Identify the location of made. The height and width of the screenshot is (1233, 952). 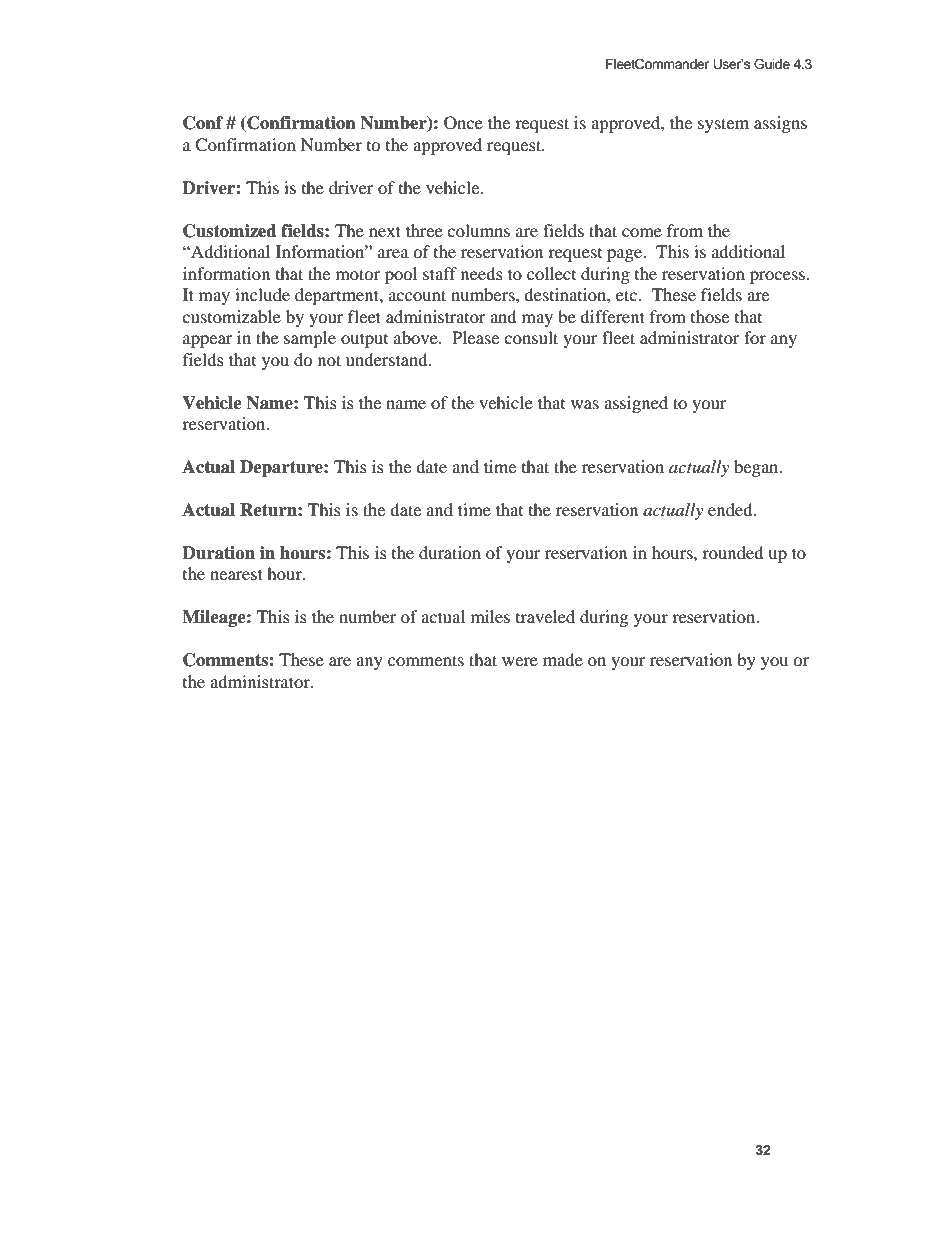
(563, 659).
